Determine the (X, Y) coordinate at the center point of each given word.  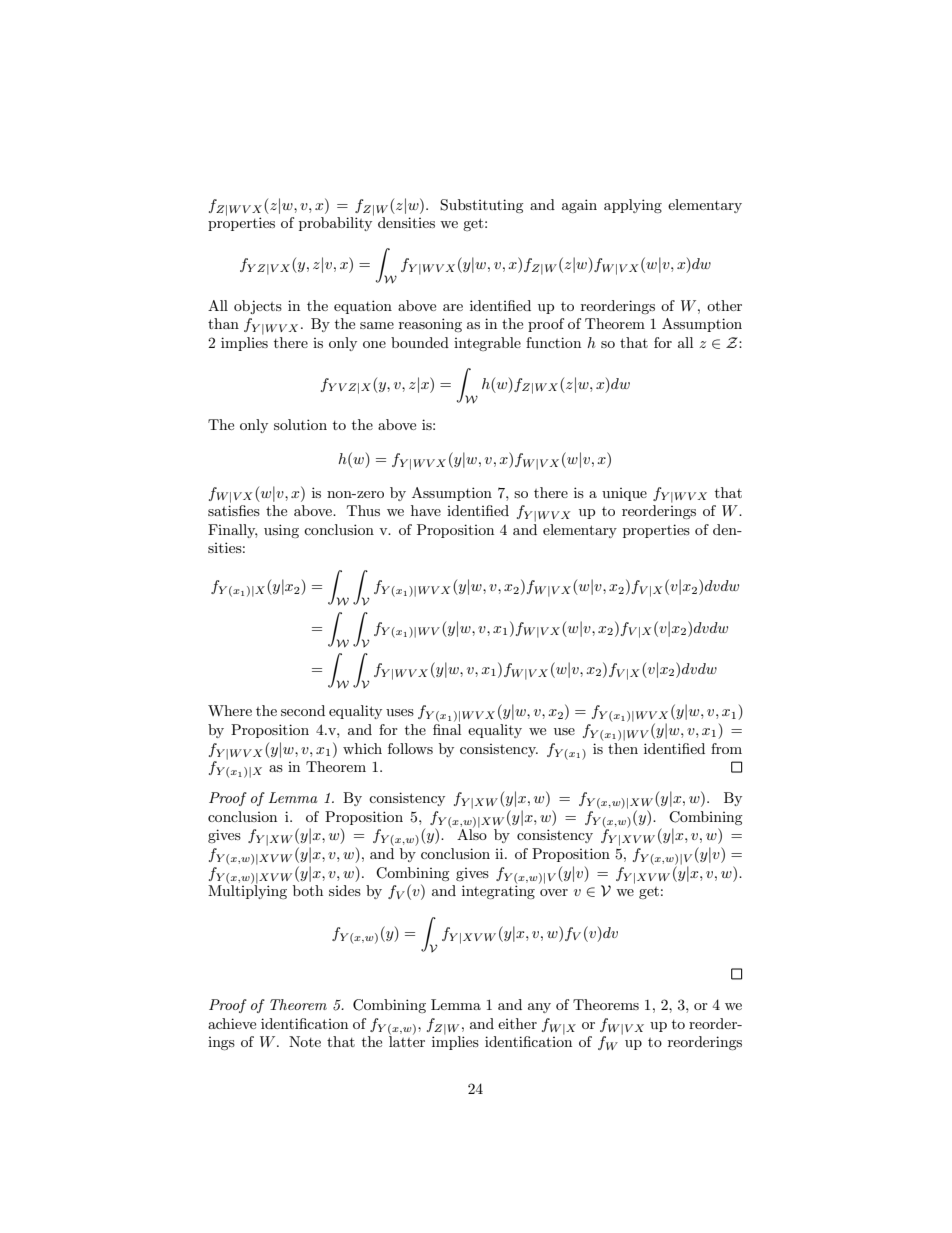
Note (305, 1041)
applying (633, 206)
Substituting (482, 206)
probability (336, 223)
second (303, 710)
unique (624, 494)
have (426, 510)
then (623, 747)
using (281, 531)
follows (410, 748)
